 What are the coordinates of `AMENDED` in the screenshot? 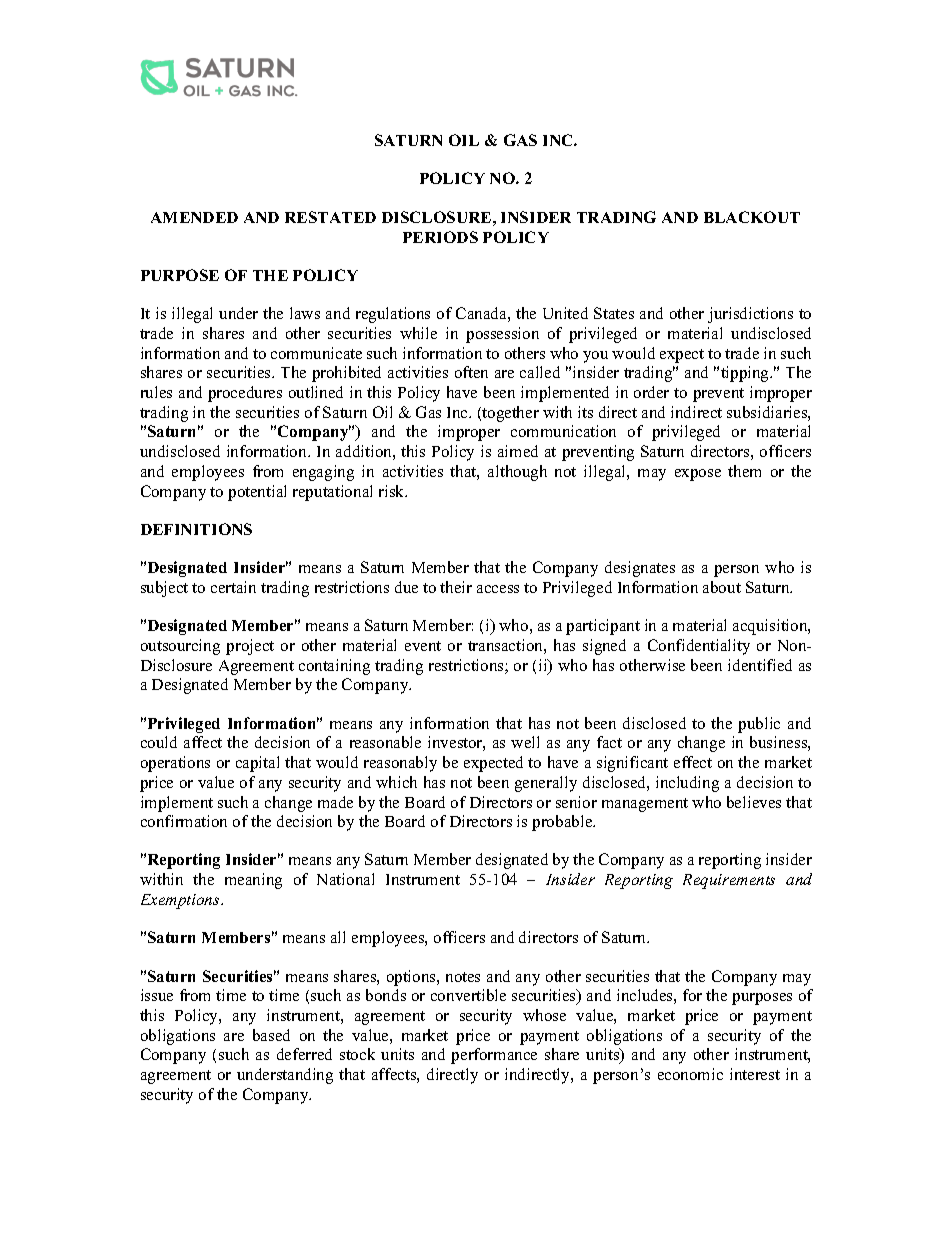 It's located at (194, 217).
